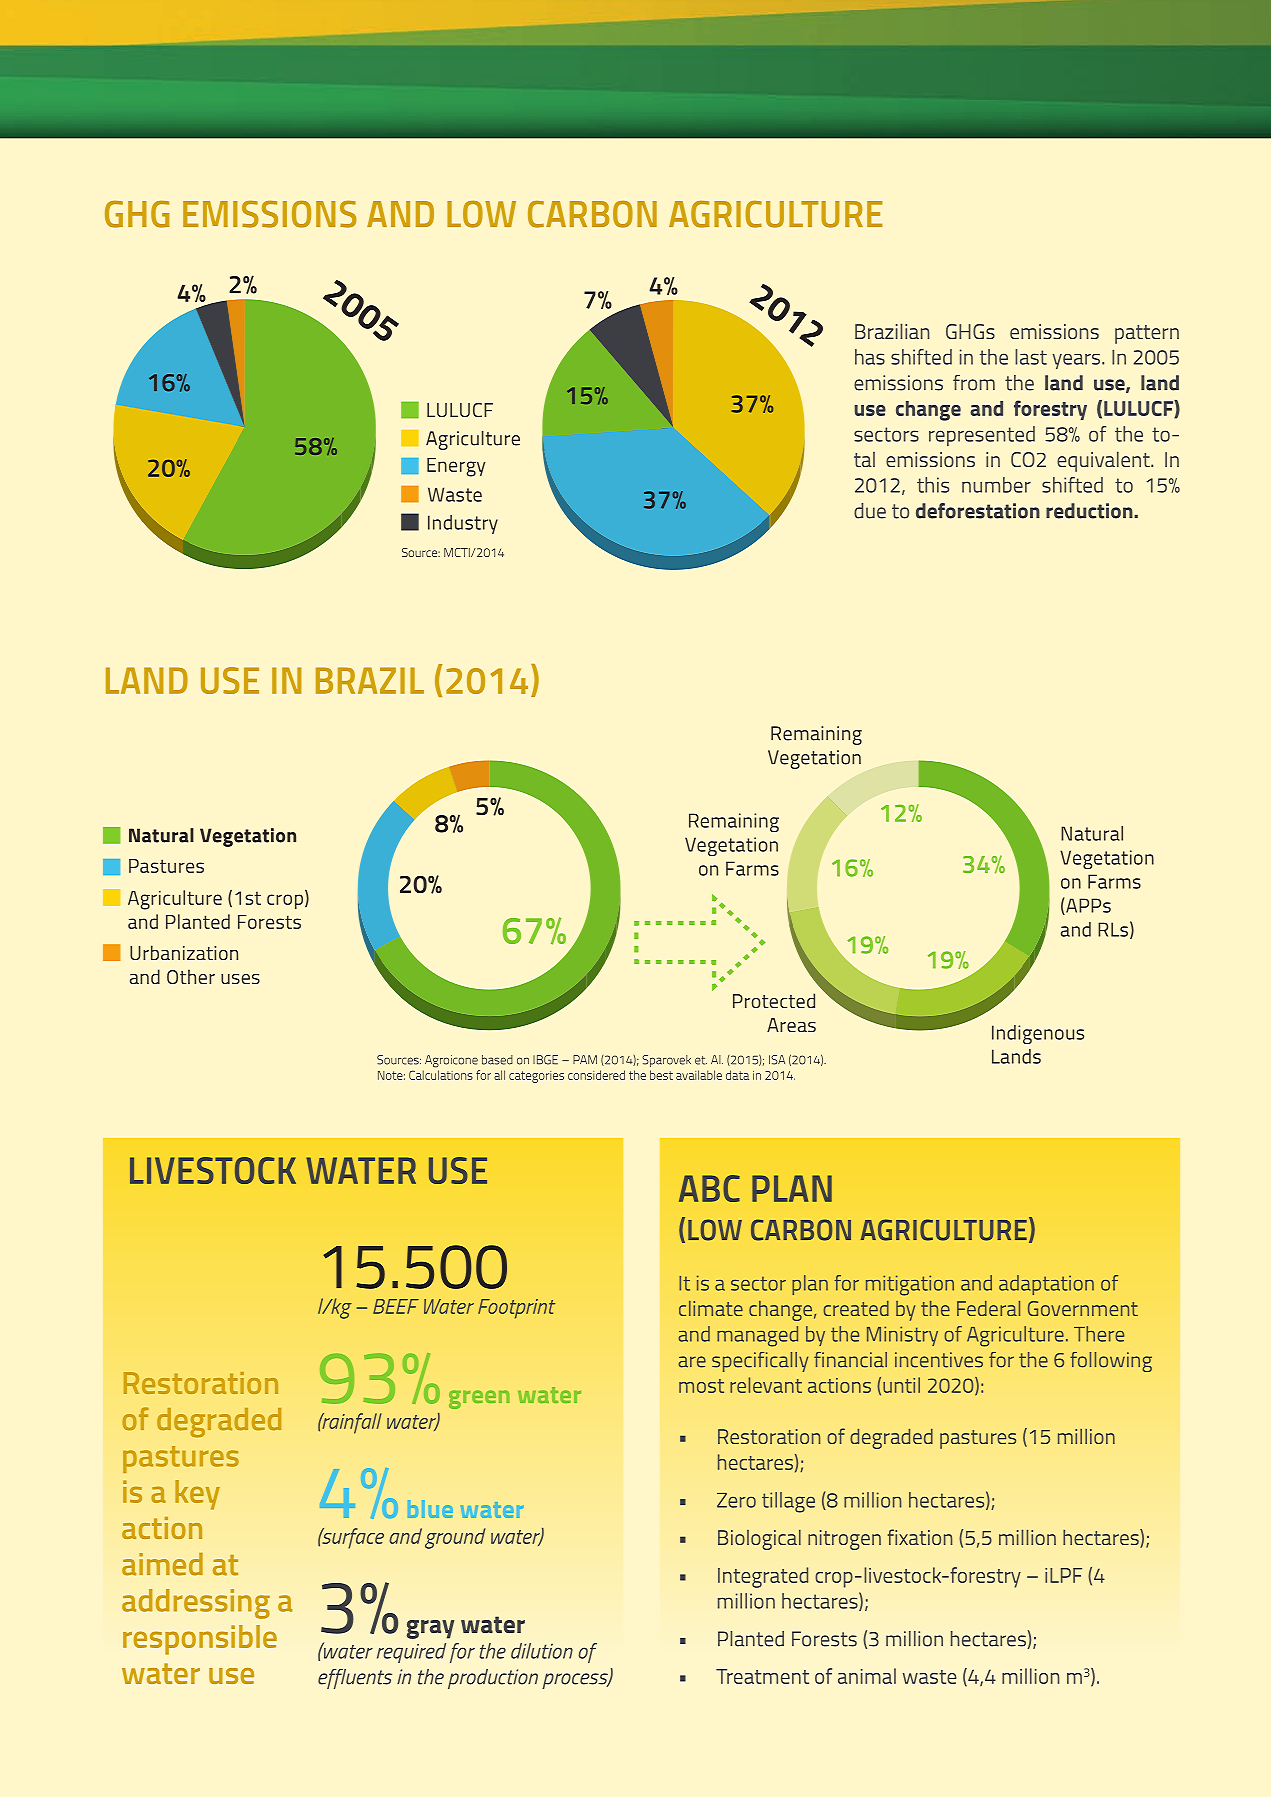 This page has width=1271, height=1797. What do you see at coordinates (1046, 1285) in the page?
I see `adaptation` at bounding box center [1046, 1285].
